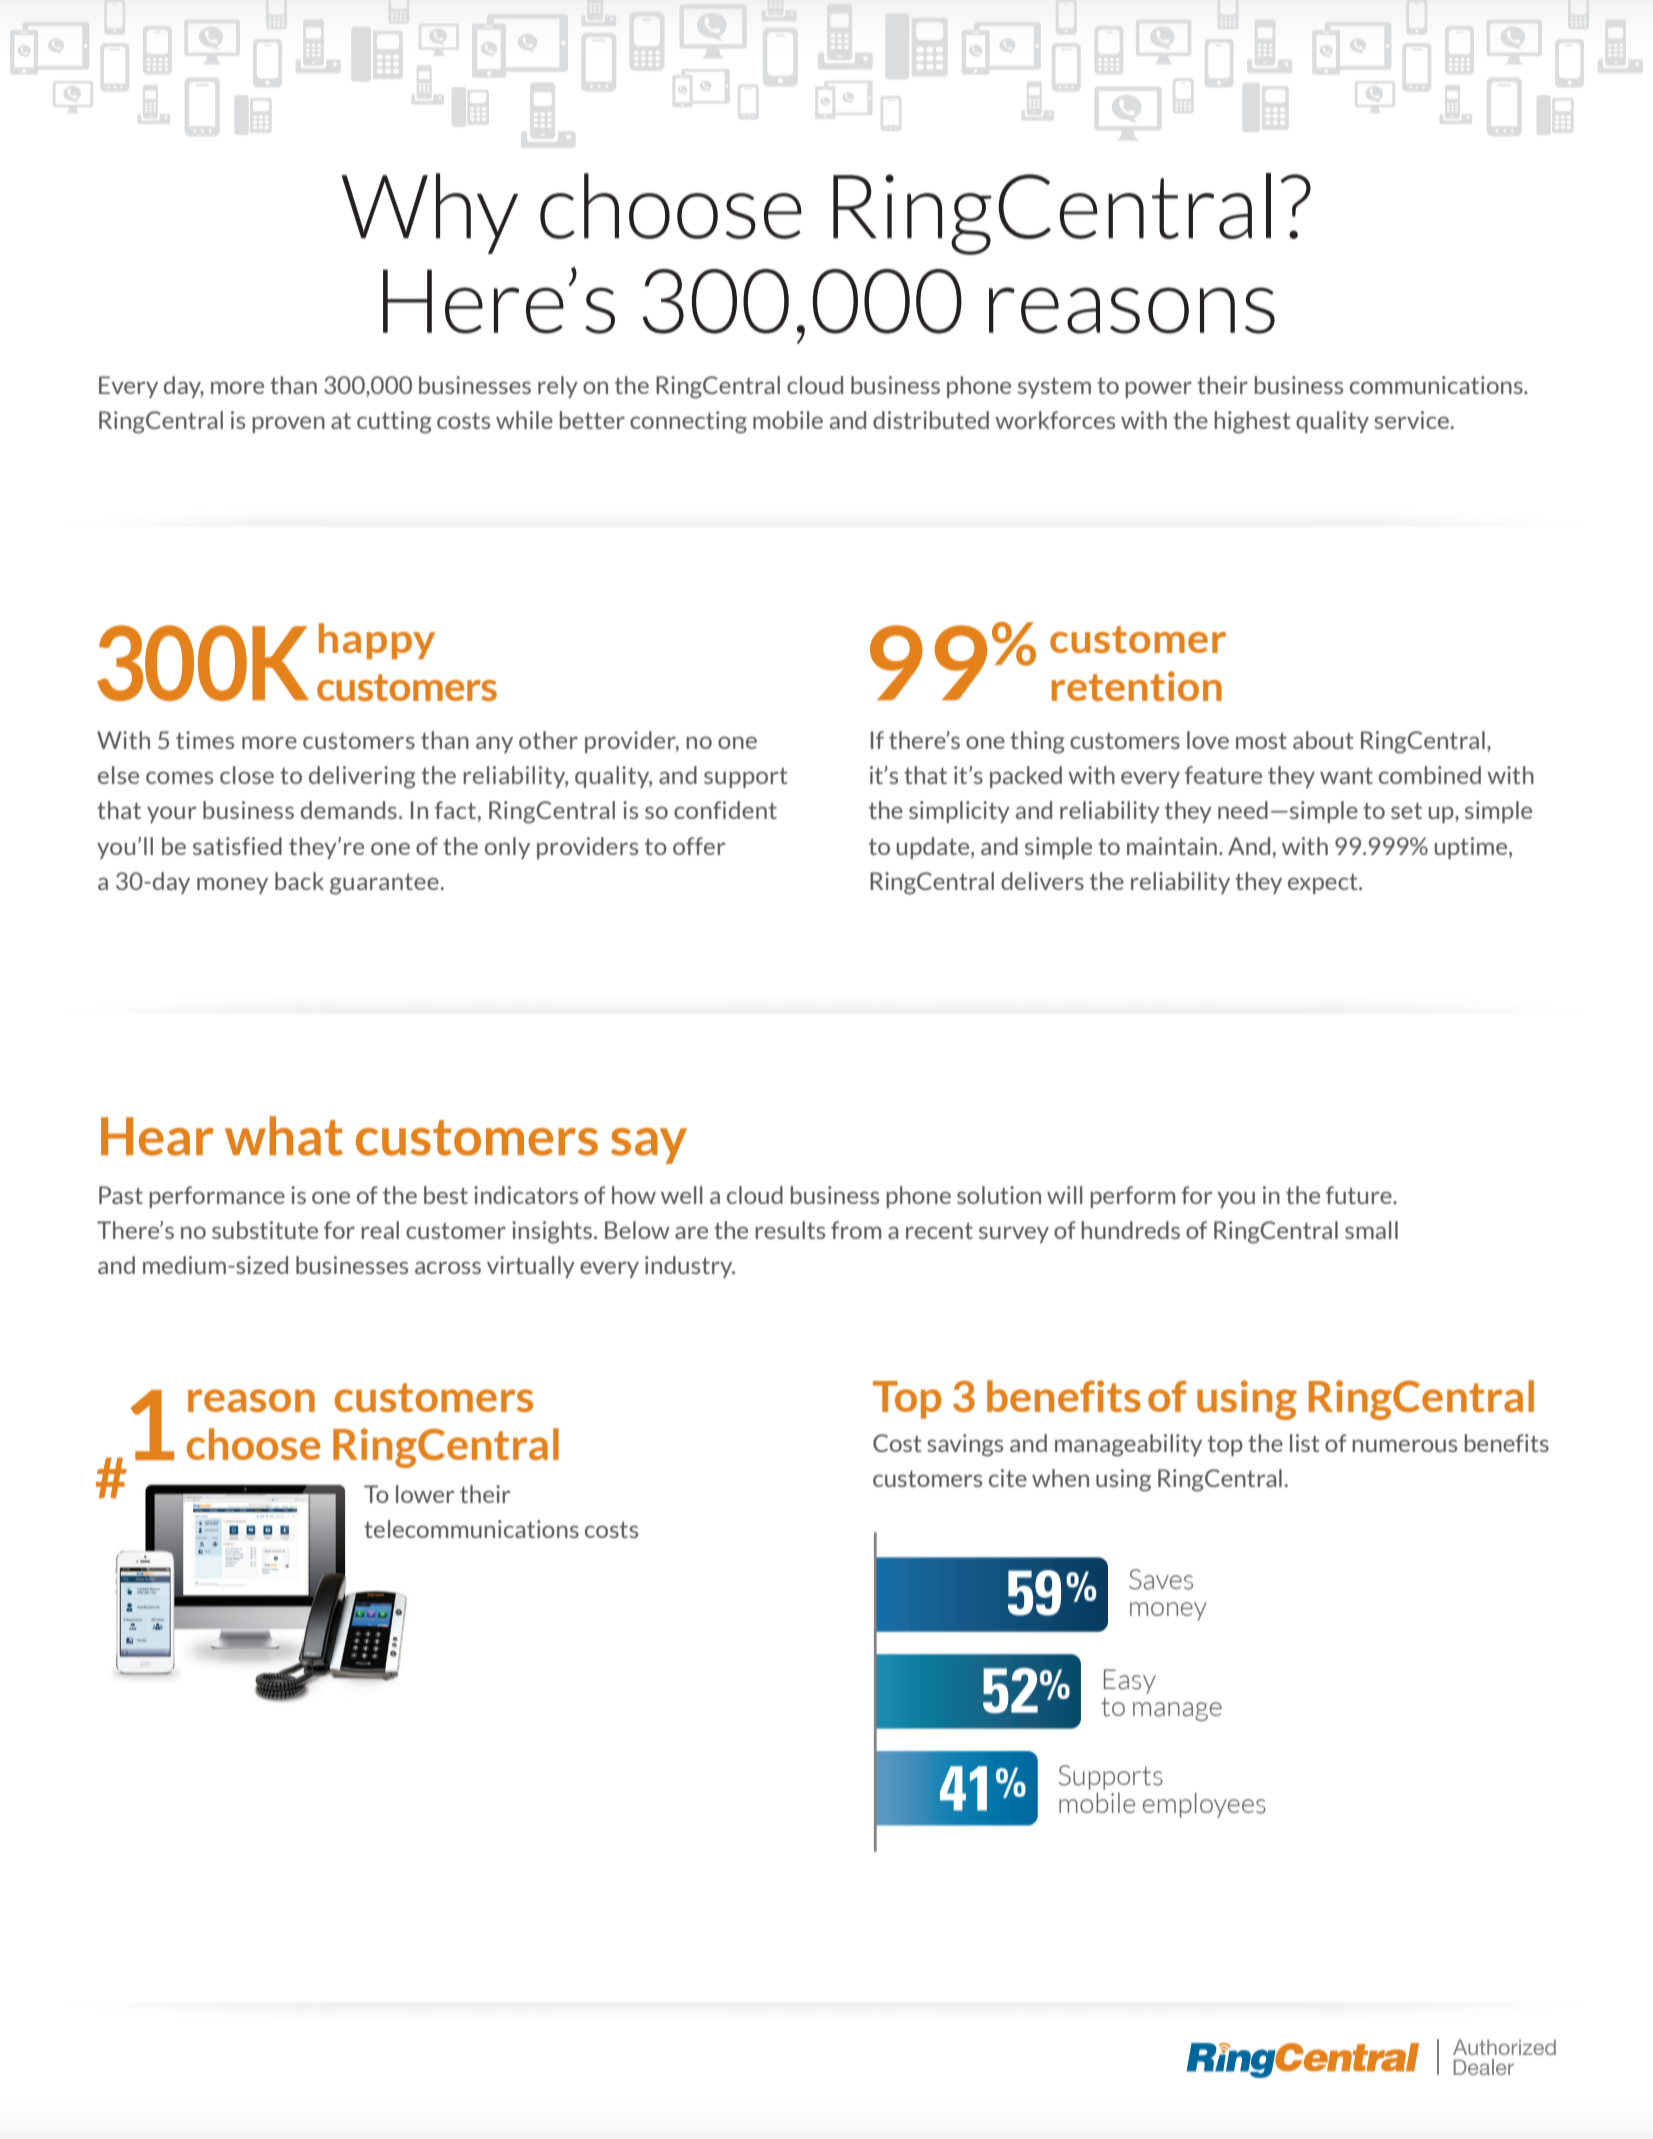 This document has height=2139, width=1653. What do you see at coordinates (1158, 389) in the document?
I see `power` at bounding box center [1158, 389].
